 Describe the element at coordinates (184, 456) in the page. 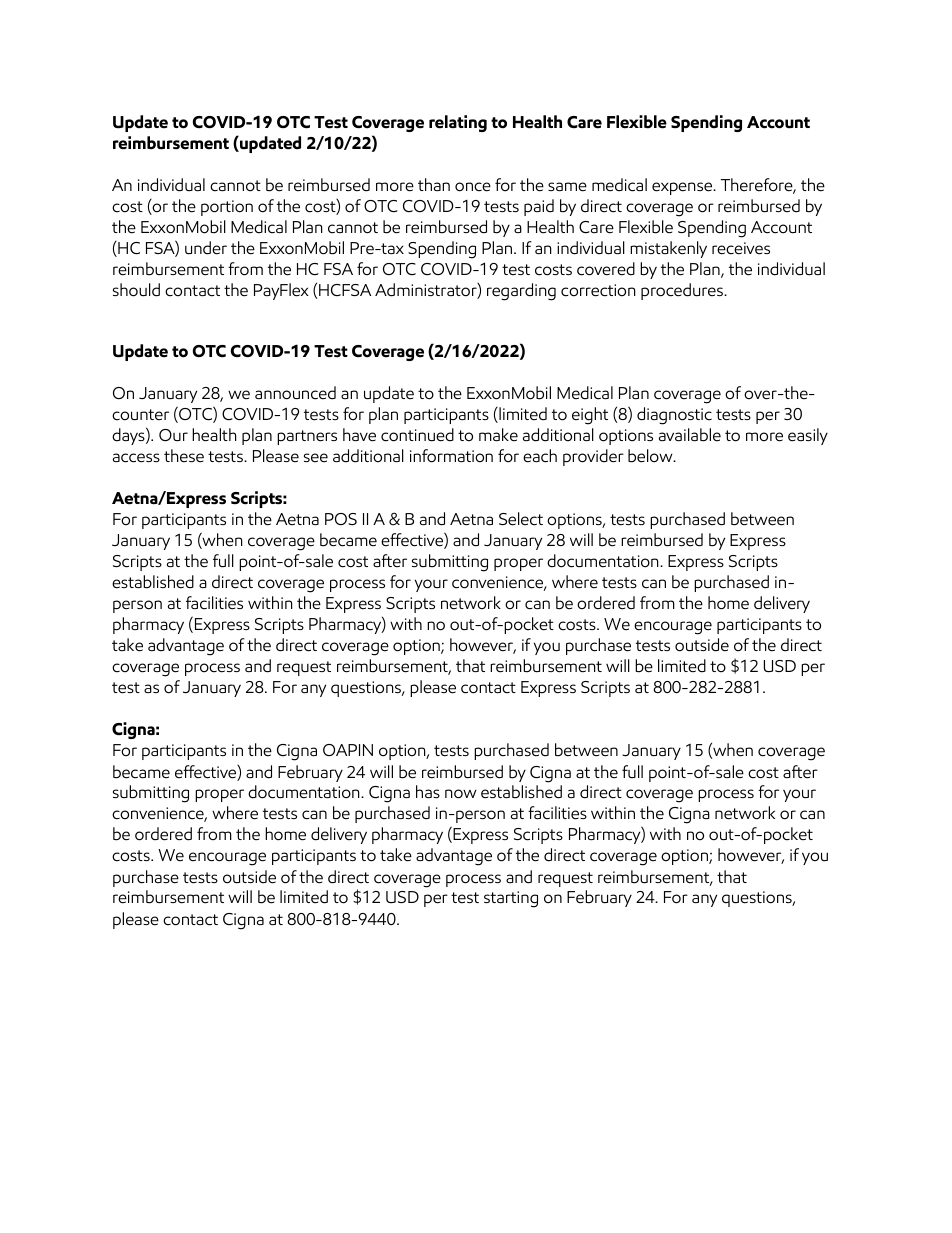

I see `these` at that location.
